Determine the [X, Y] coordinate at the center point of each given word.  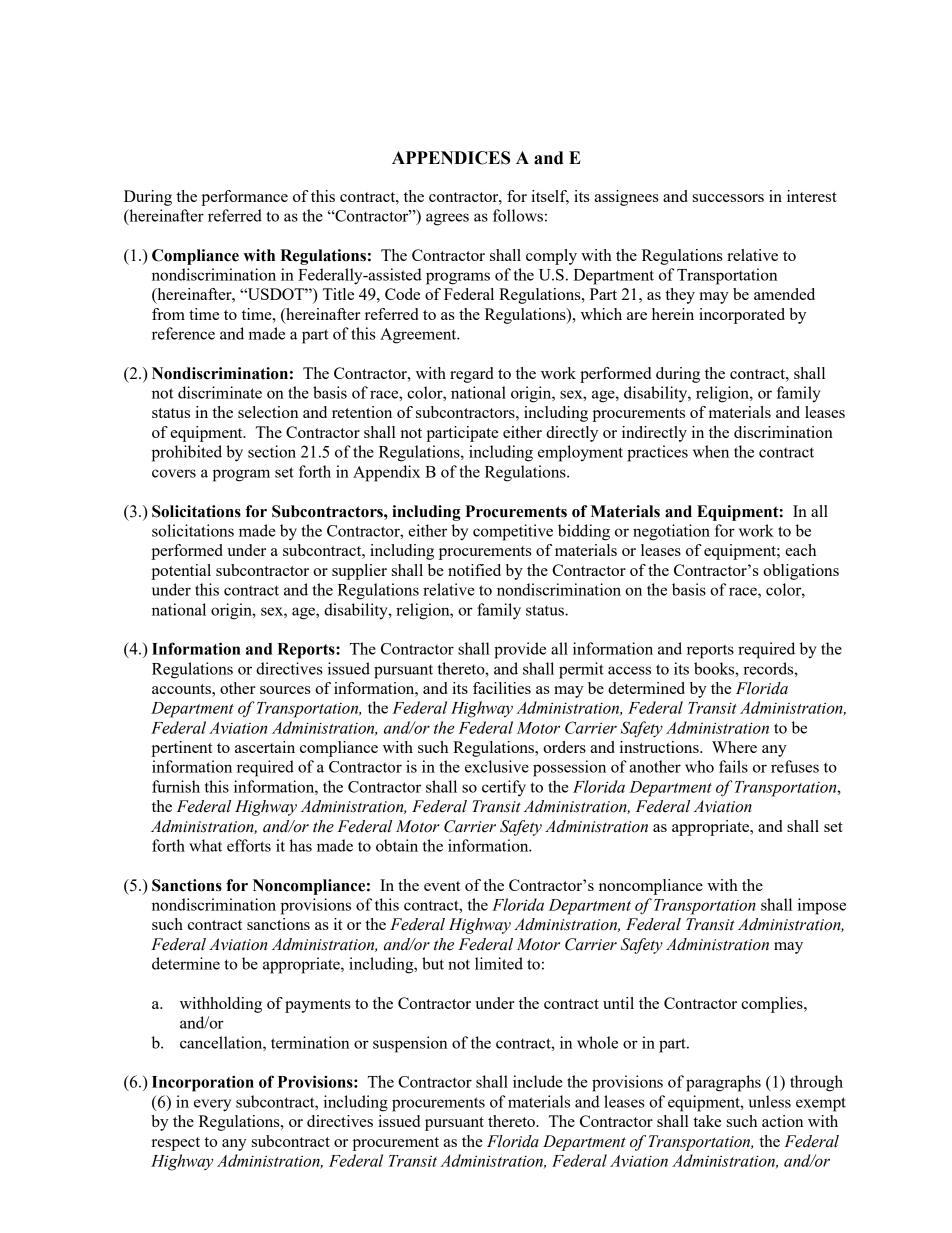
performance [244, 198]
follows [518, 215]
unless [769, 1101]
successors [728, 198]
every [212, 1105]
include [537, 1081]
